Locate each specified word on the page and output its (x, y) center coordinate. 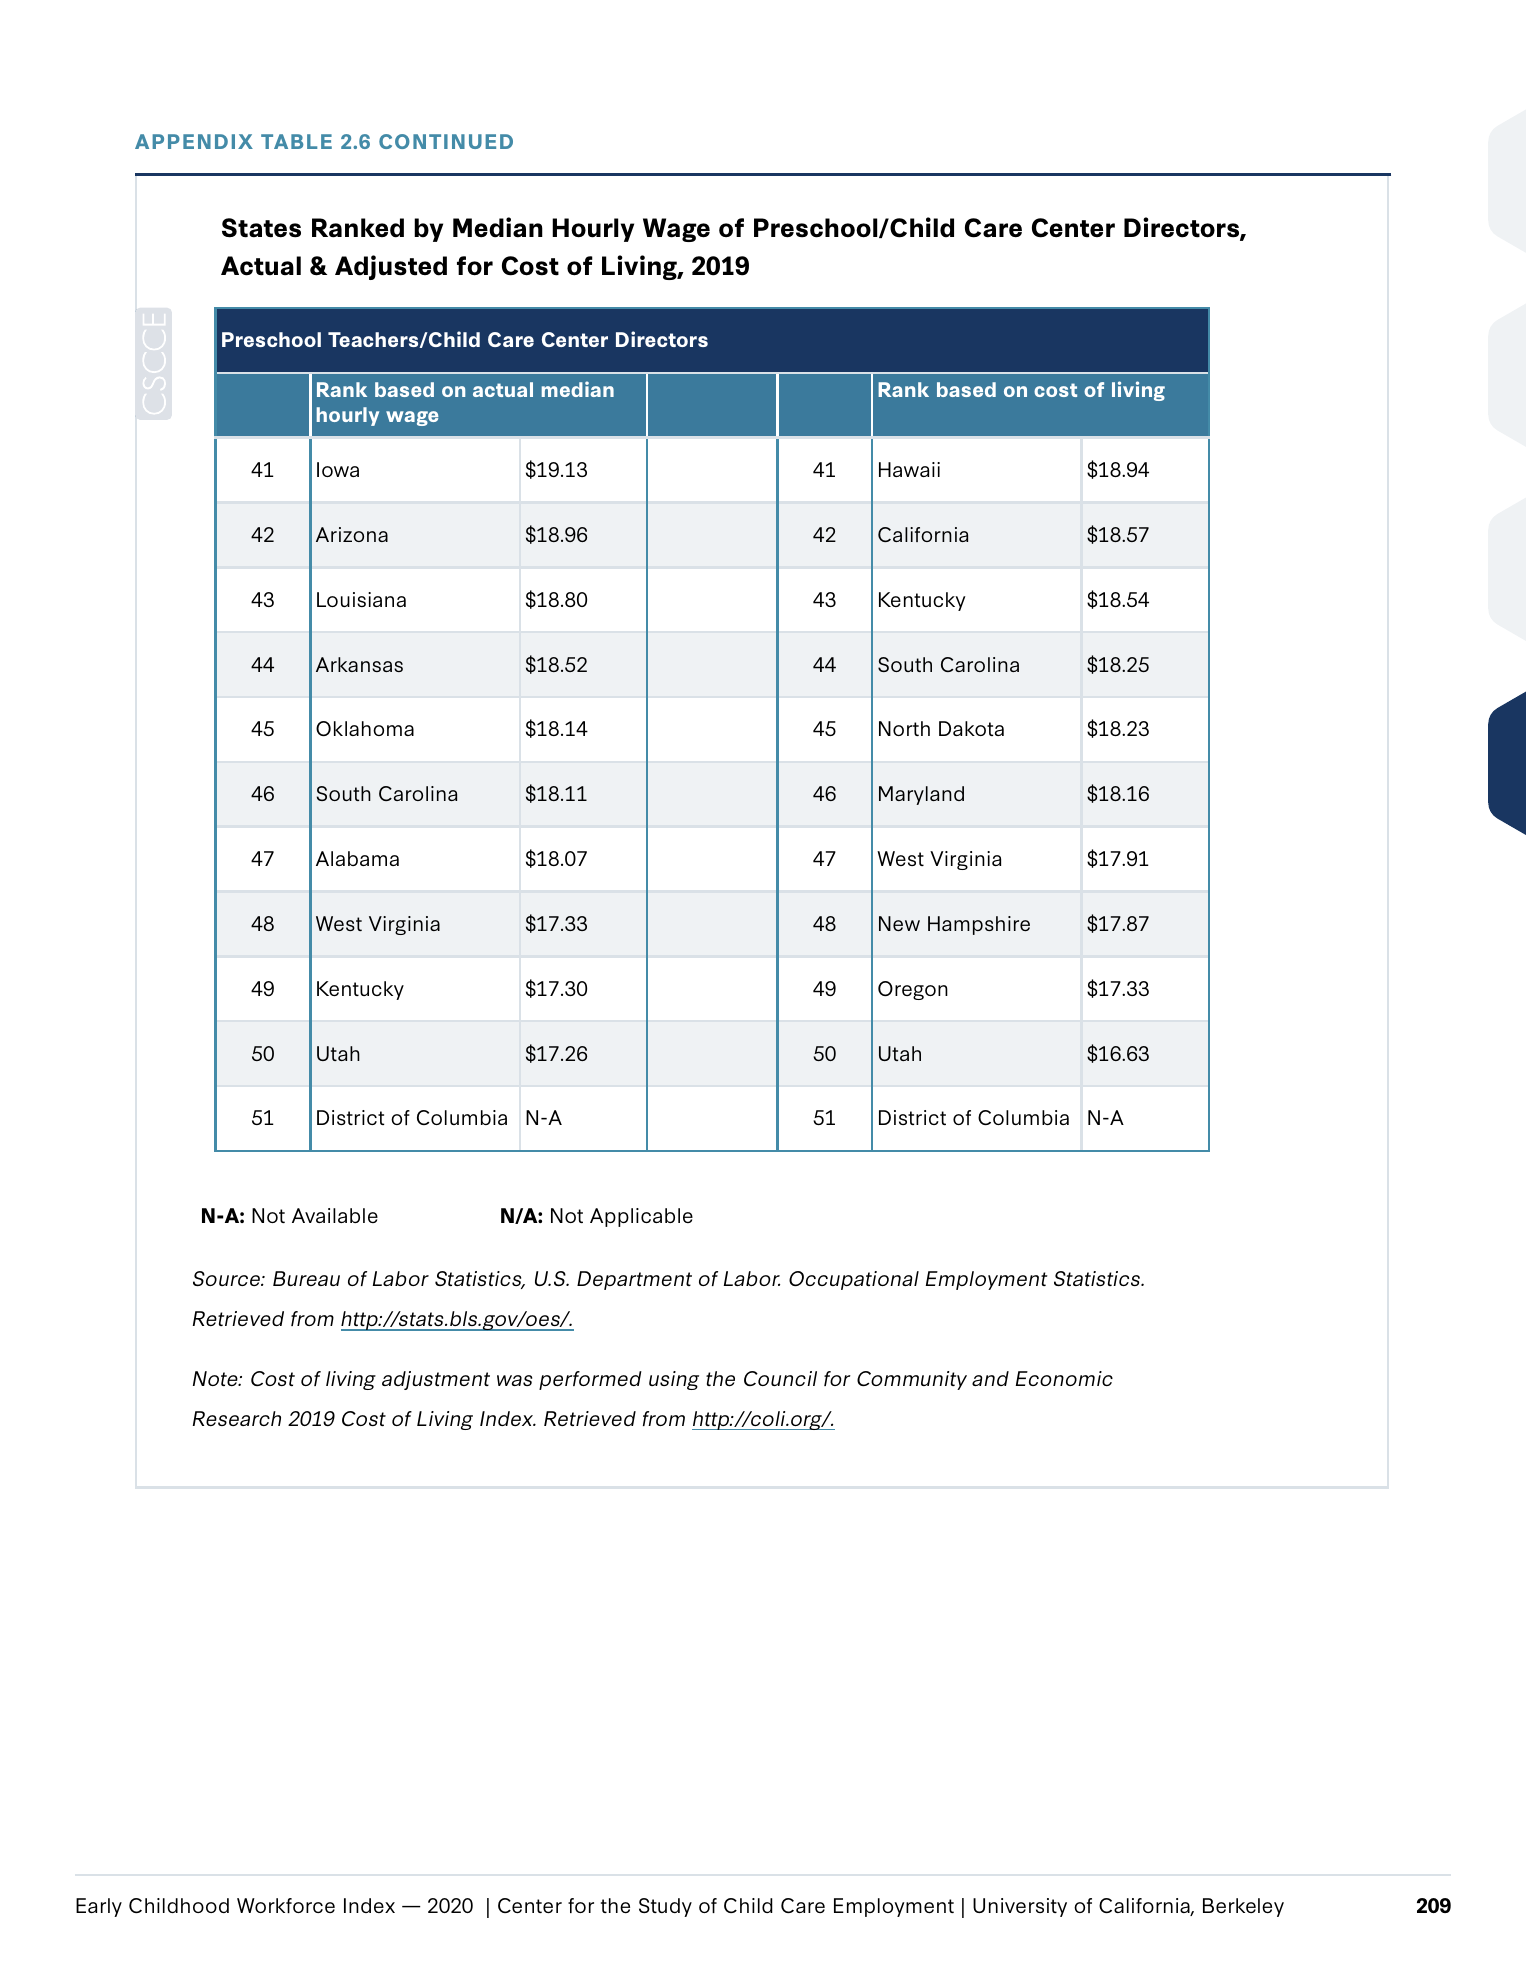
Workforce (286, 1905)
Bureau (306, 1278)
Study (665, 1907)
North (904, 728)
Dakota (971, 728)
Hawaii (909, 469)
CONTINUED (446, 141)
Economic (1064, 1378)
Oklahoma (365, 728)
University (1020, 1907)
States (261, 228)
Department (634, 1280)
